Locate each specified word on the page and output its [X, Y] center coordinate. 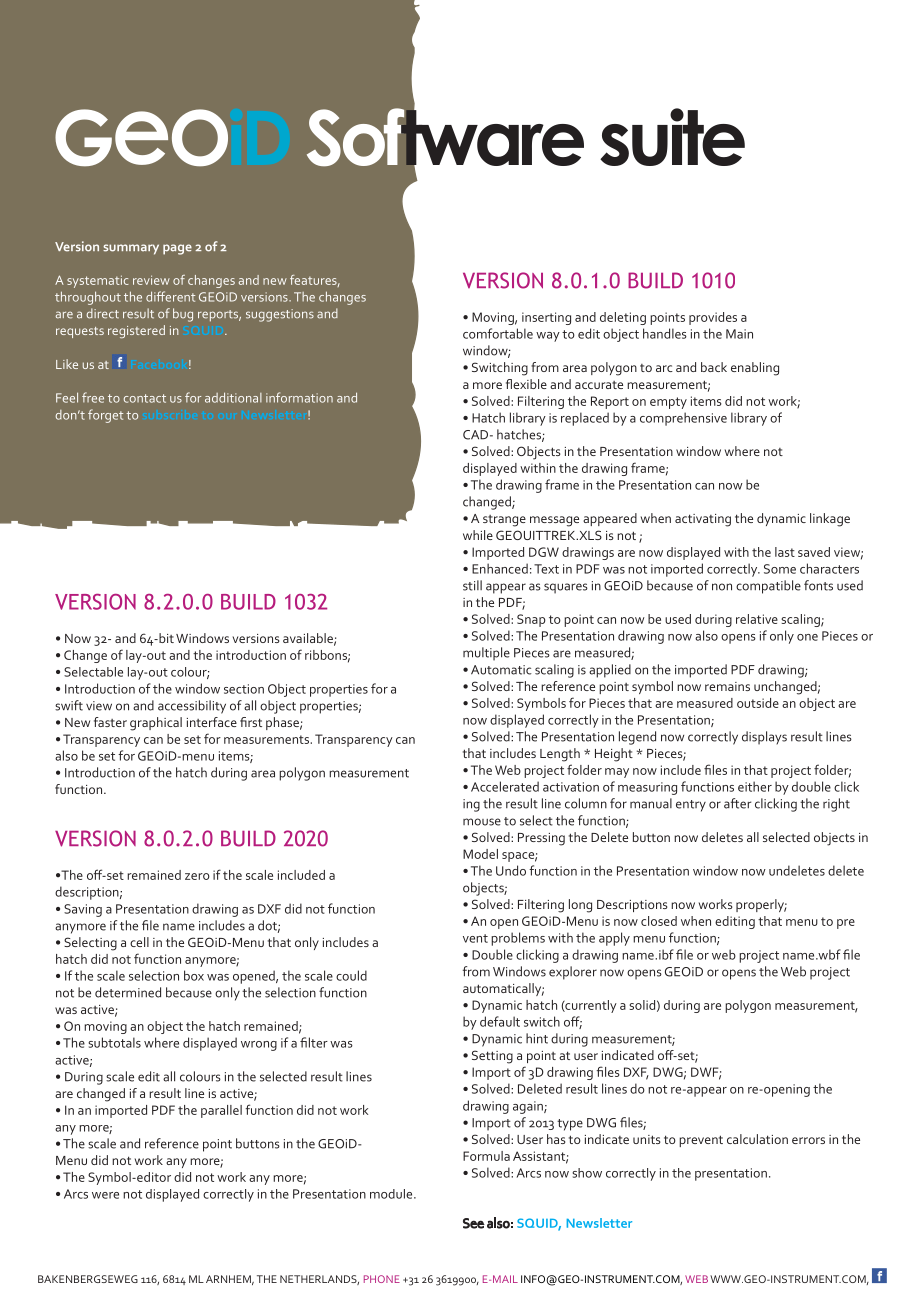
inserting [546, 318]
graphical [156, 724]
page [177, 249]
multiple [486, 654]
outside [758, 703]
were [105, 1195]
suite [672, 137]
